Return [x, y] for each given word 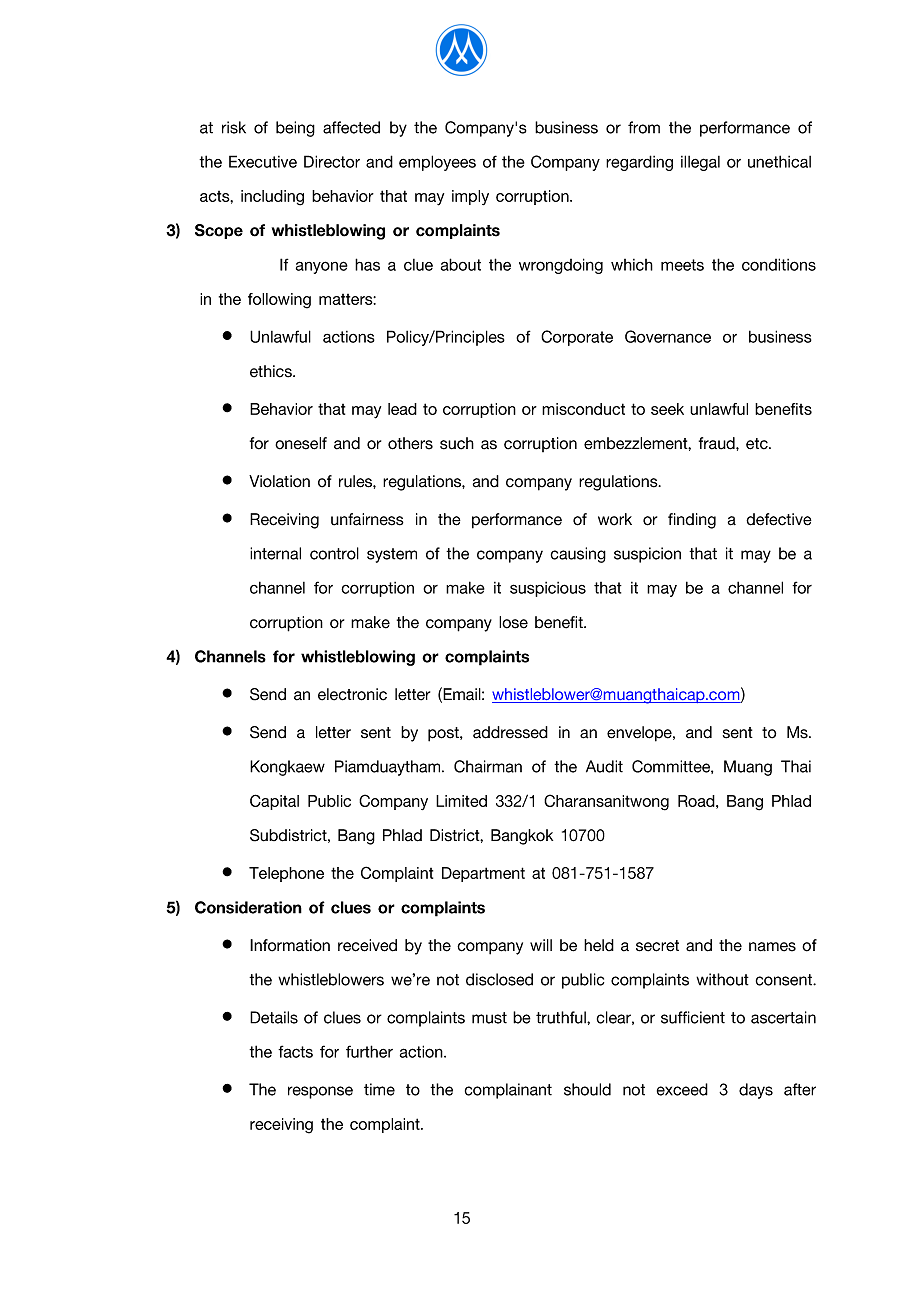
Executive [263, 161]
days [756, 1091]
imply [470, 197]
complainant [508, 1091]
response [320, 1092]
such [457, 443]
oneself [301, 443]
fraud [718, 443]
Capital [274, 802]
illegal [700, 163]
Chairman [488, 766]
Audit [604, 766]
